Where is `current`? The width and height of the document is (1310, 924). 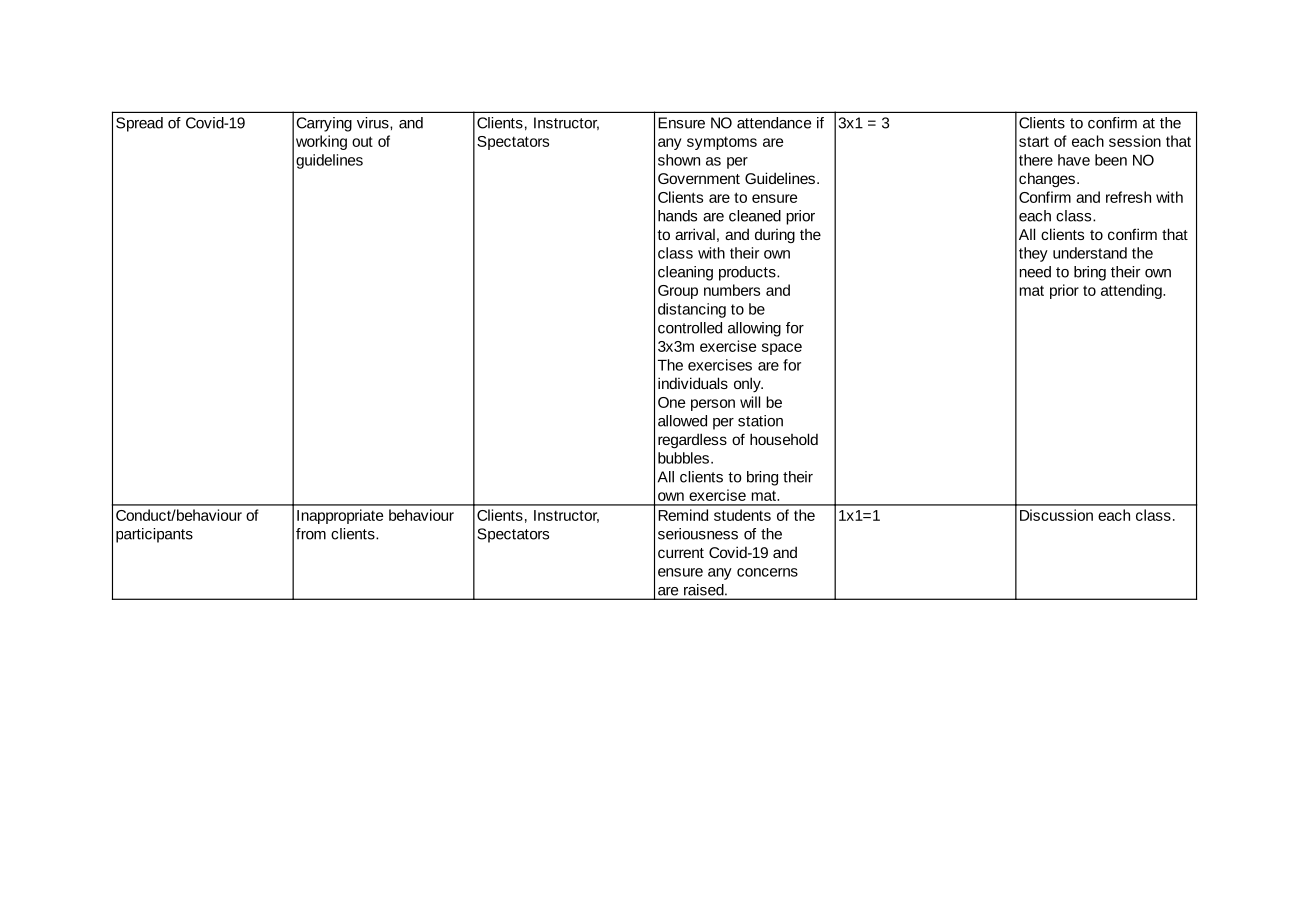 current is located at coordinates (681, 553).
